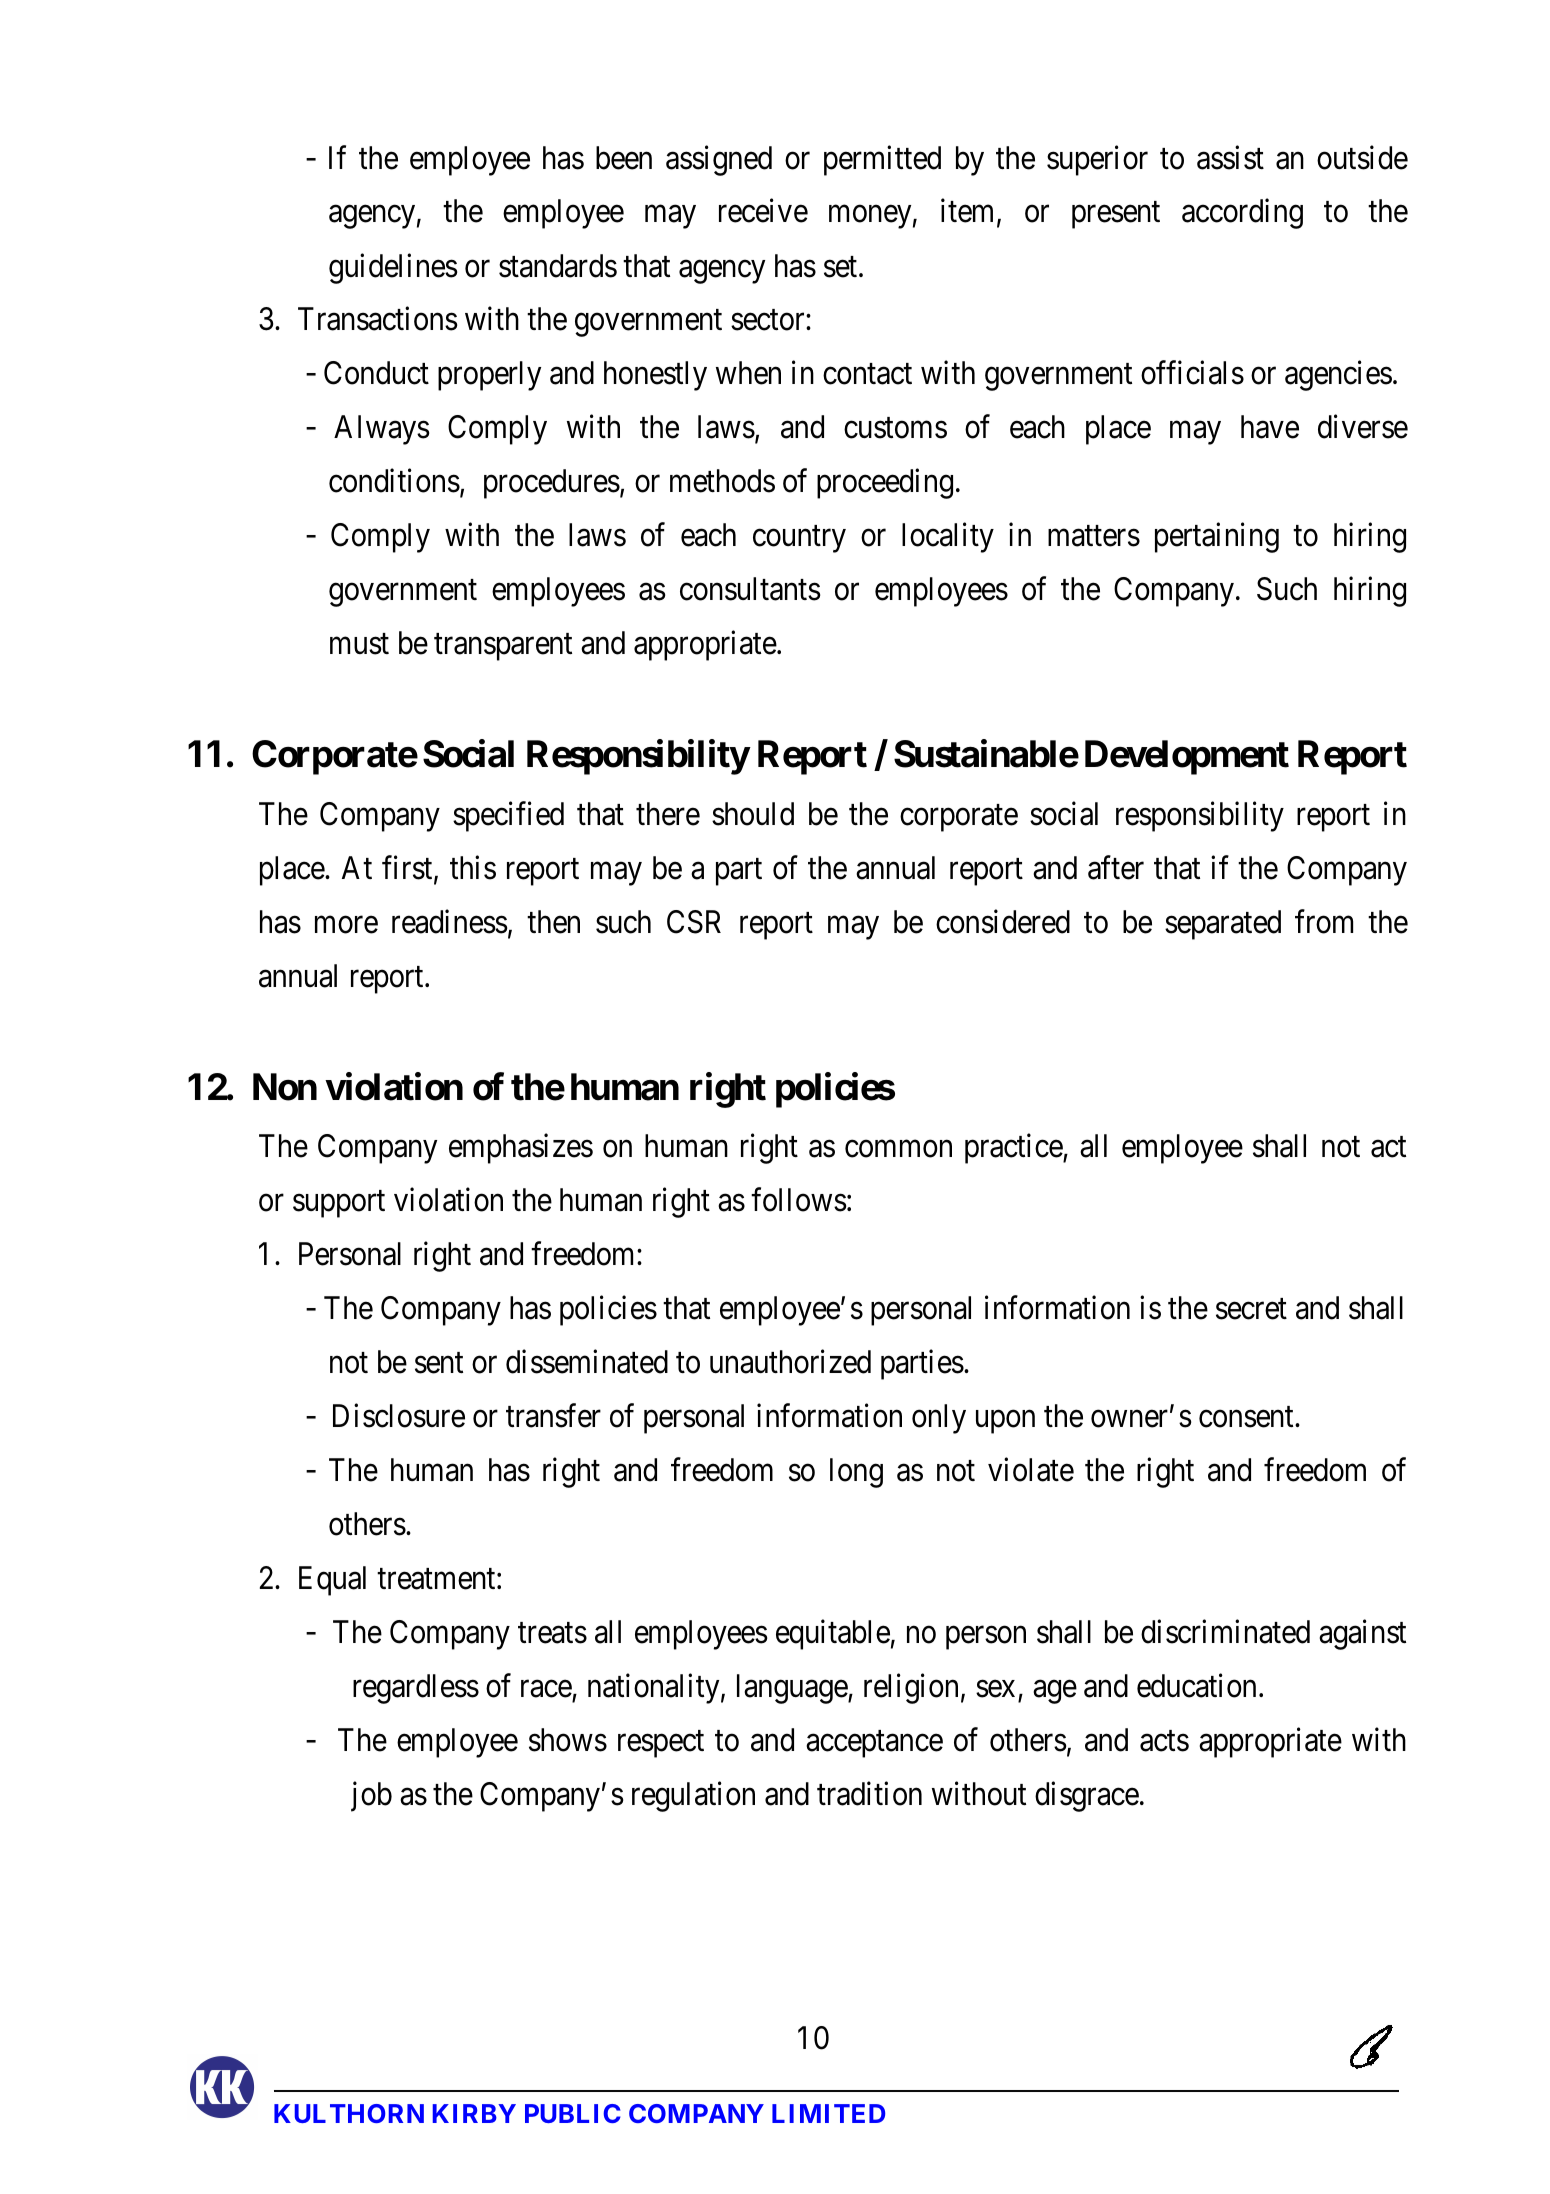 This document has width=1550, height=2194. What do you see at coordinates (898, 1149) in the document?
I see `common` at bounding box center [898, 1149].
